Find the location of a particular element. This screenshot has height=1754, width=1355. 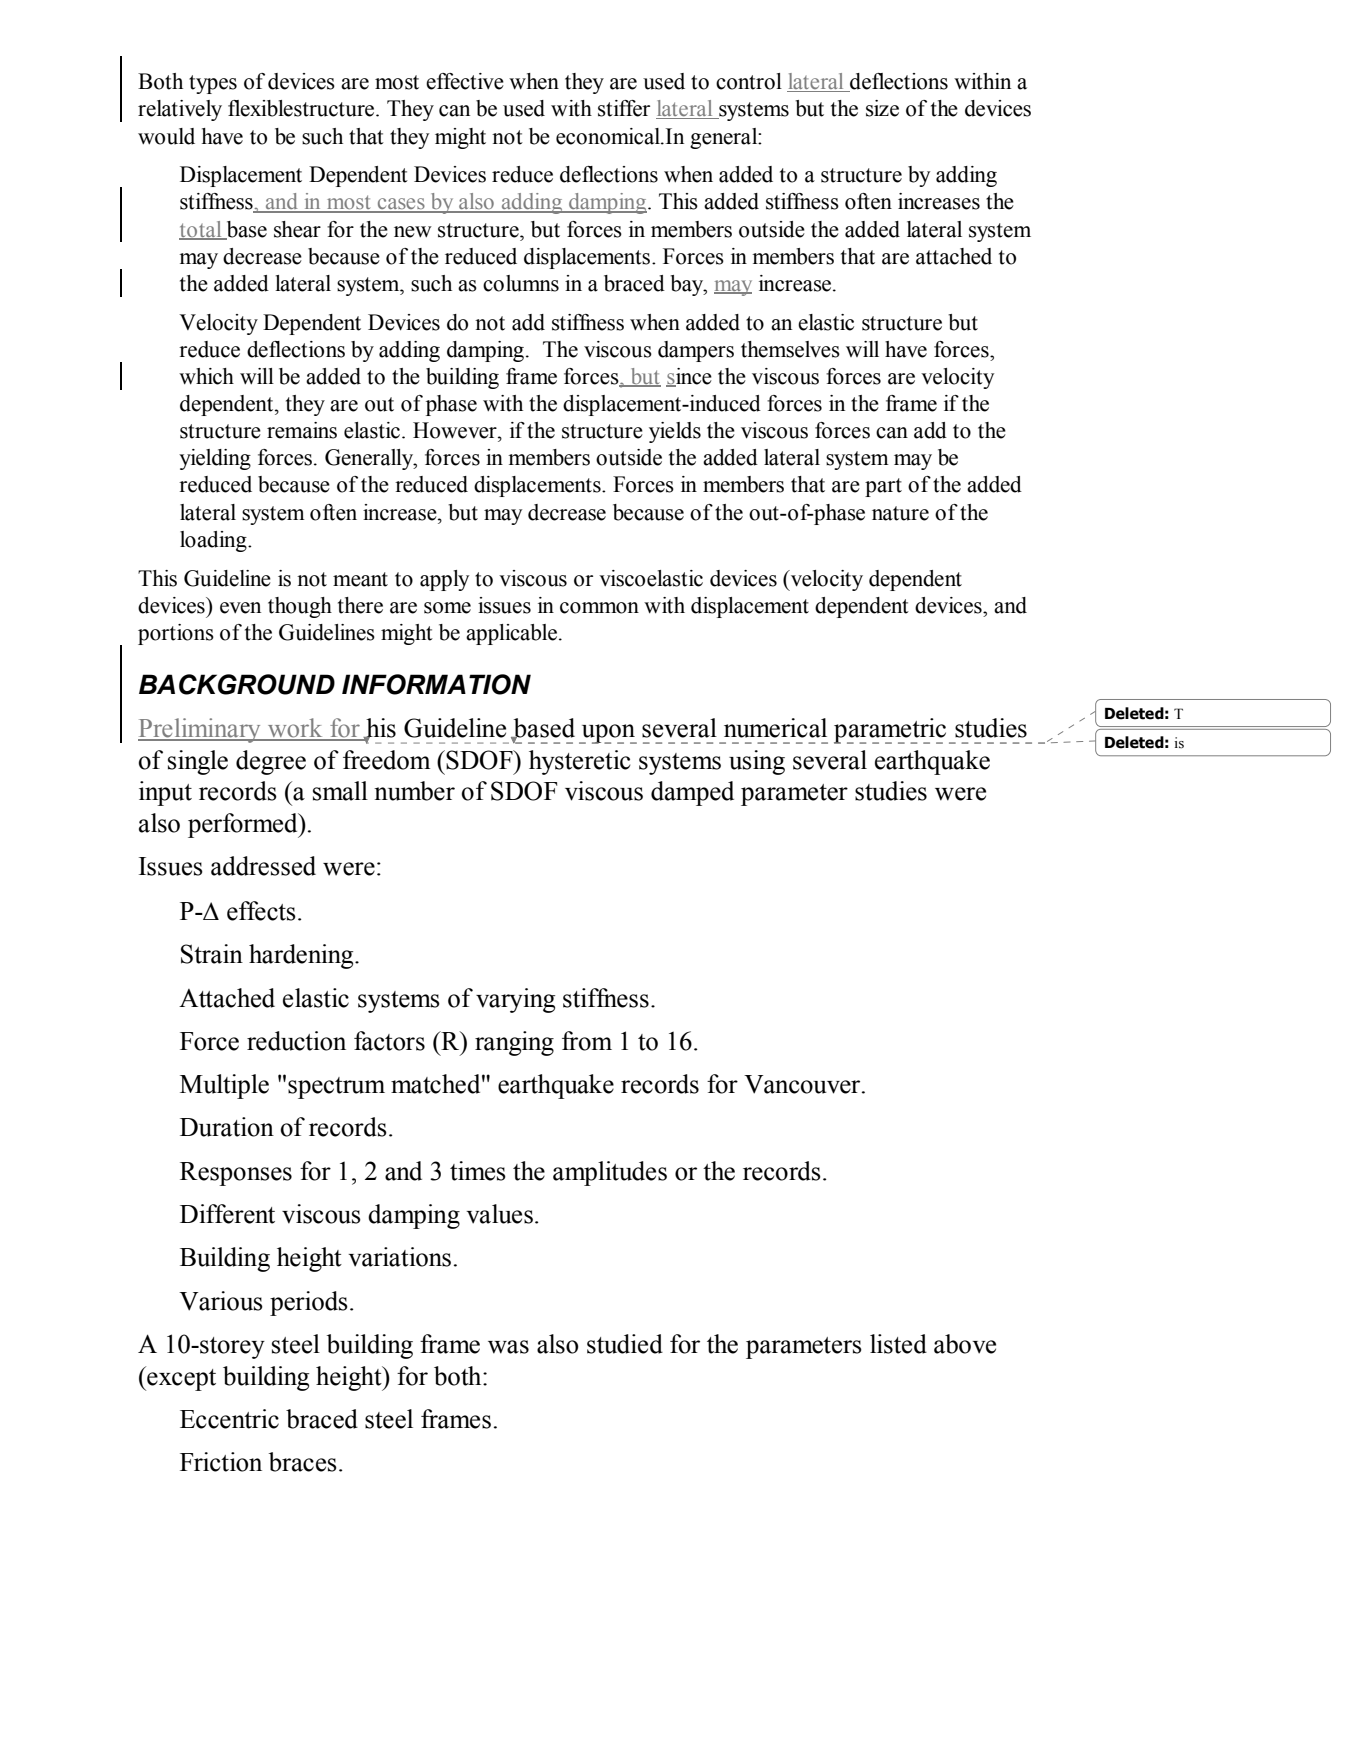

Vancouver is located at coordinates (803, 1084).
